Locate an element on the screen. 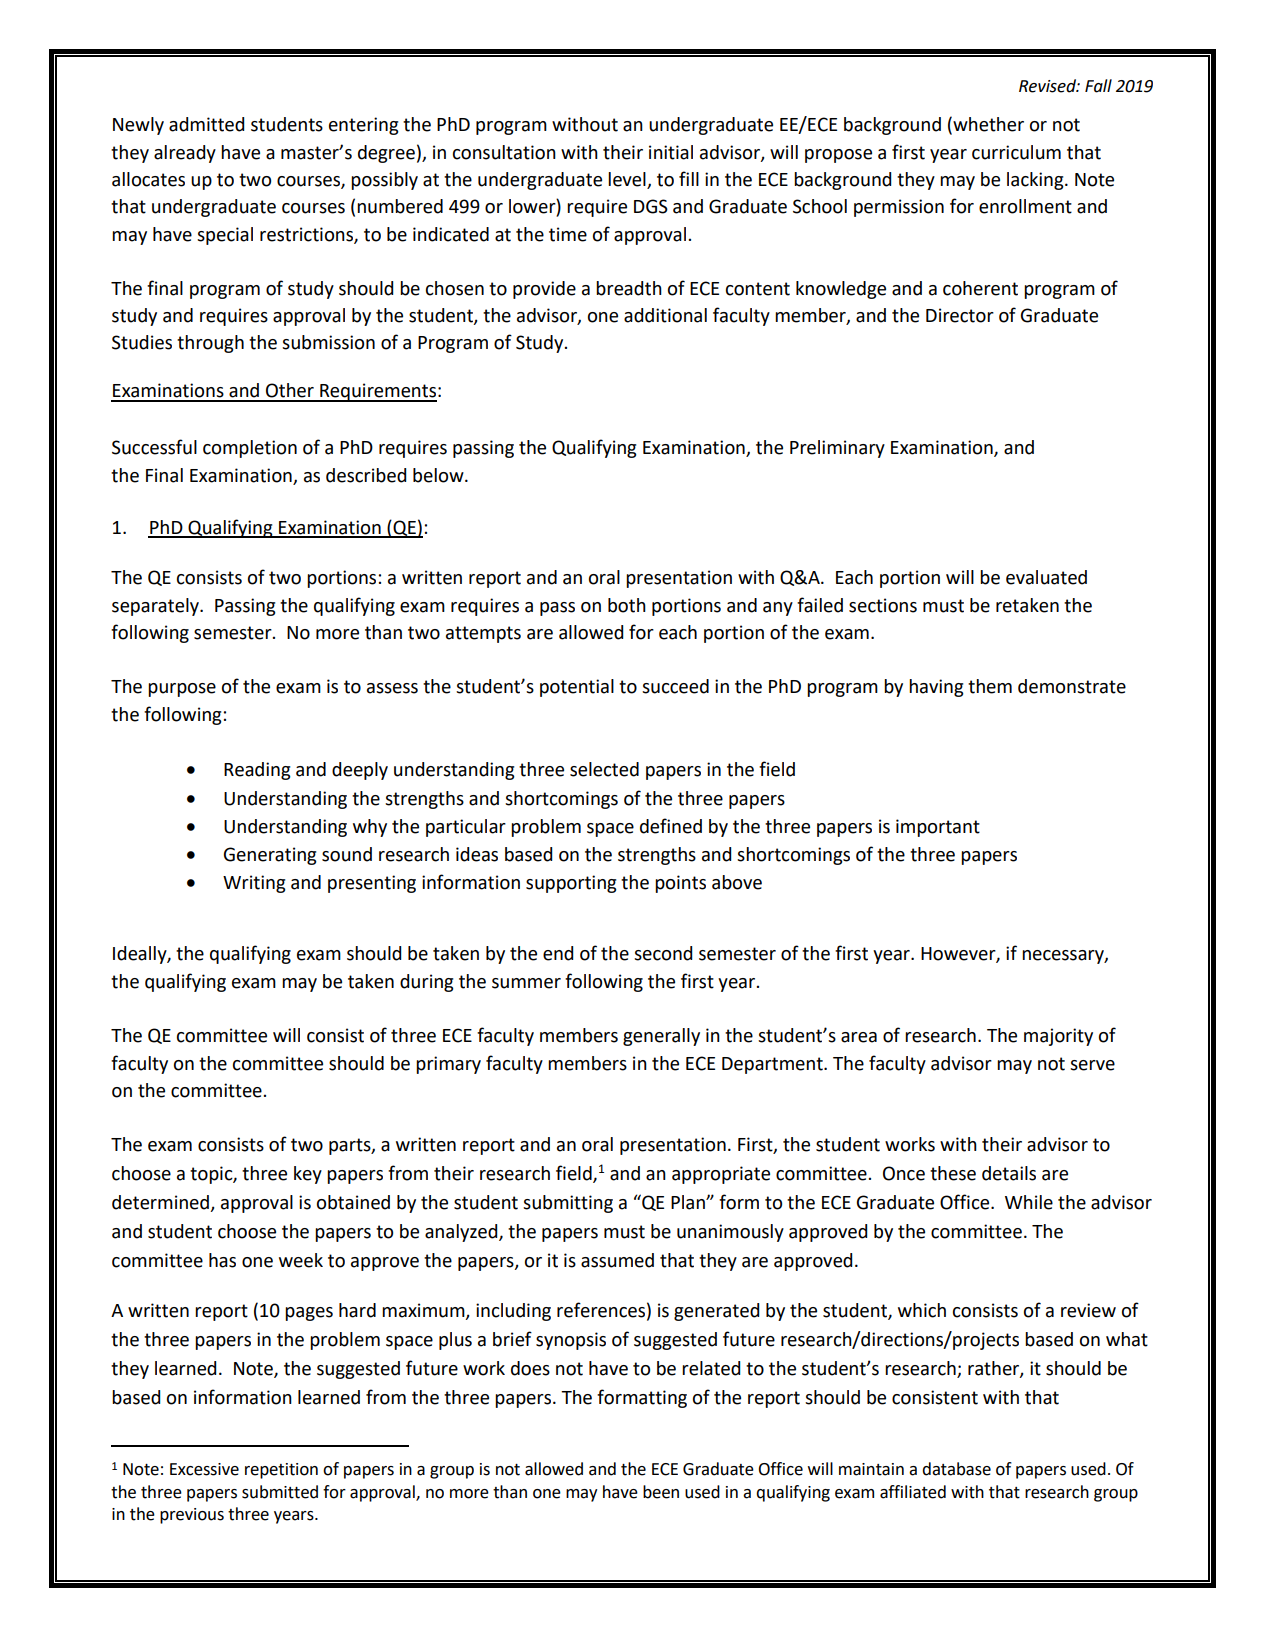  important is located at coordinates (938, 828).
